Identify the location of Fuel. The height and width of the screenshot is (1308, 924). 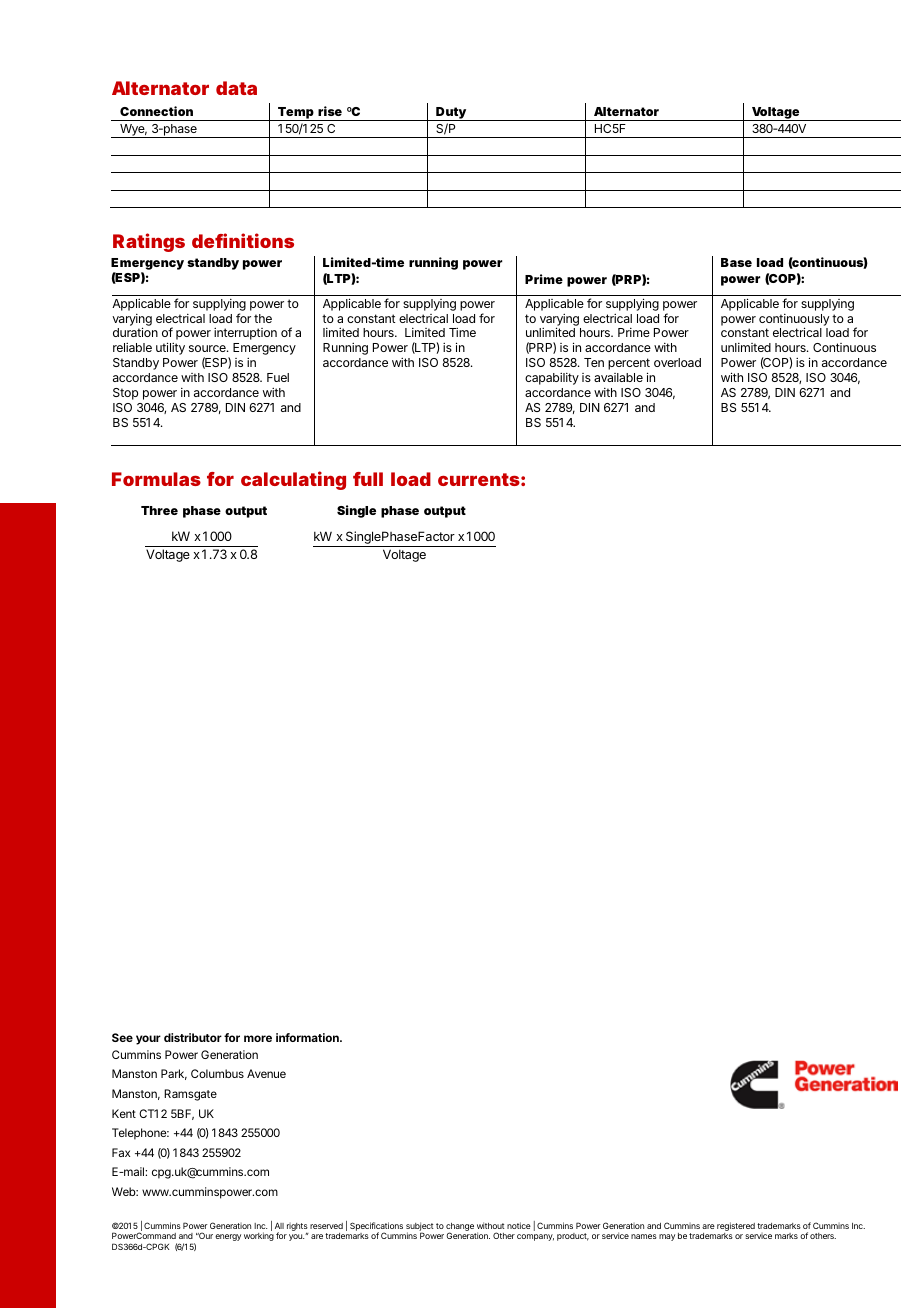
(278, 377).
